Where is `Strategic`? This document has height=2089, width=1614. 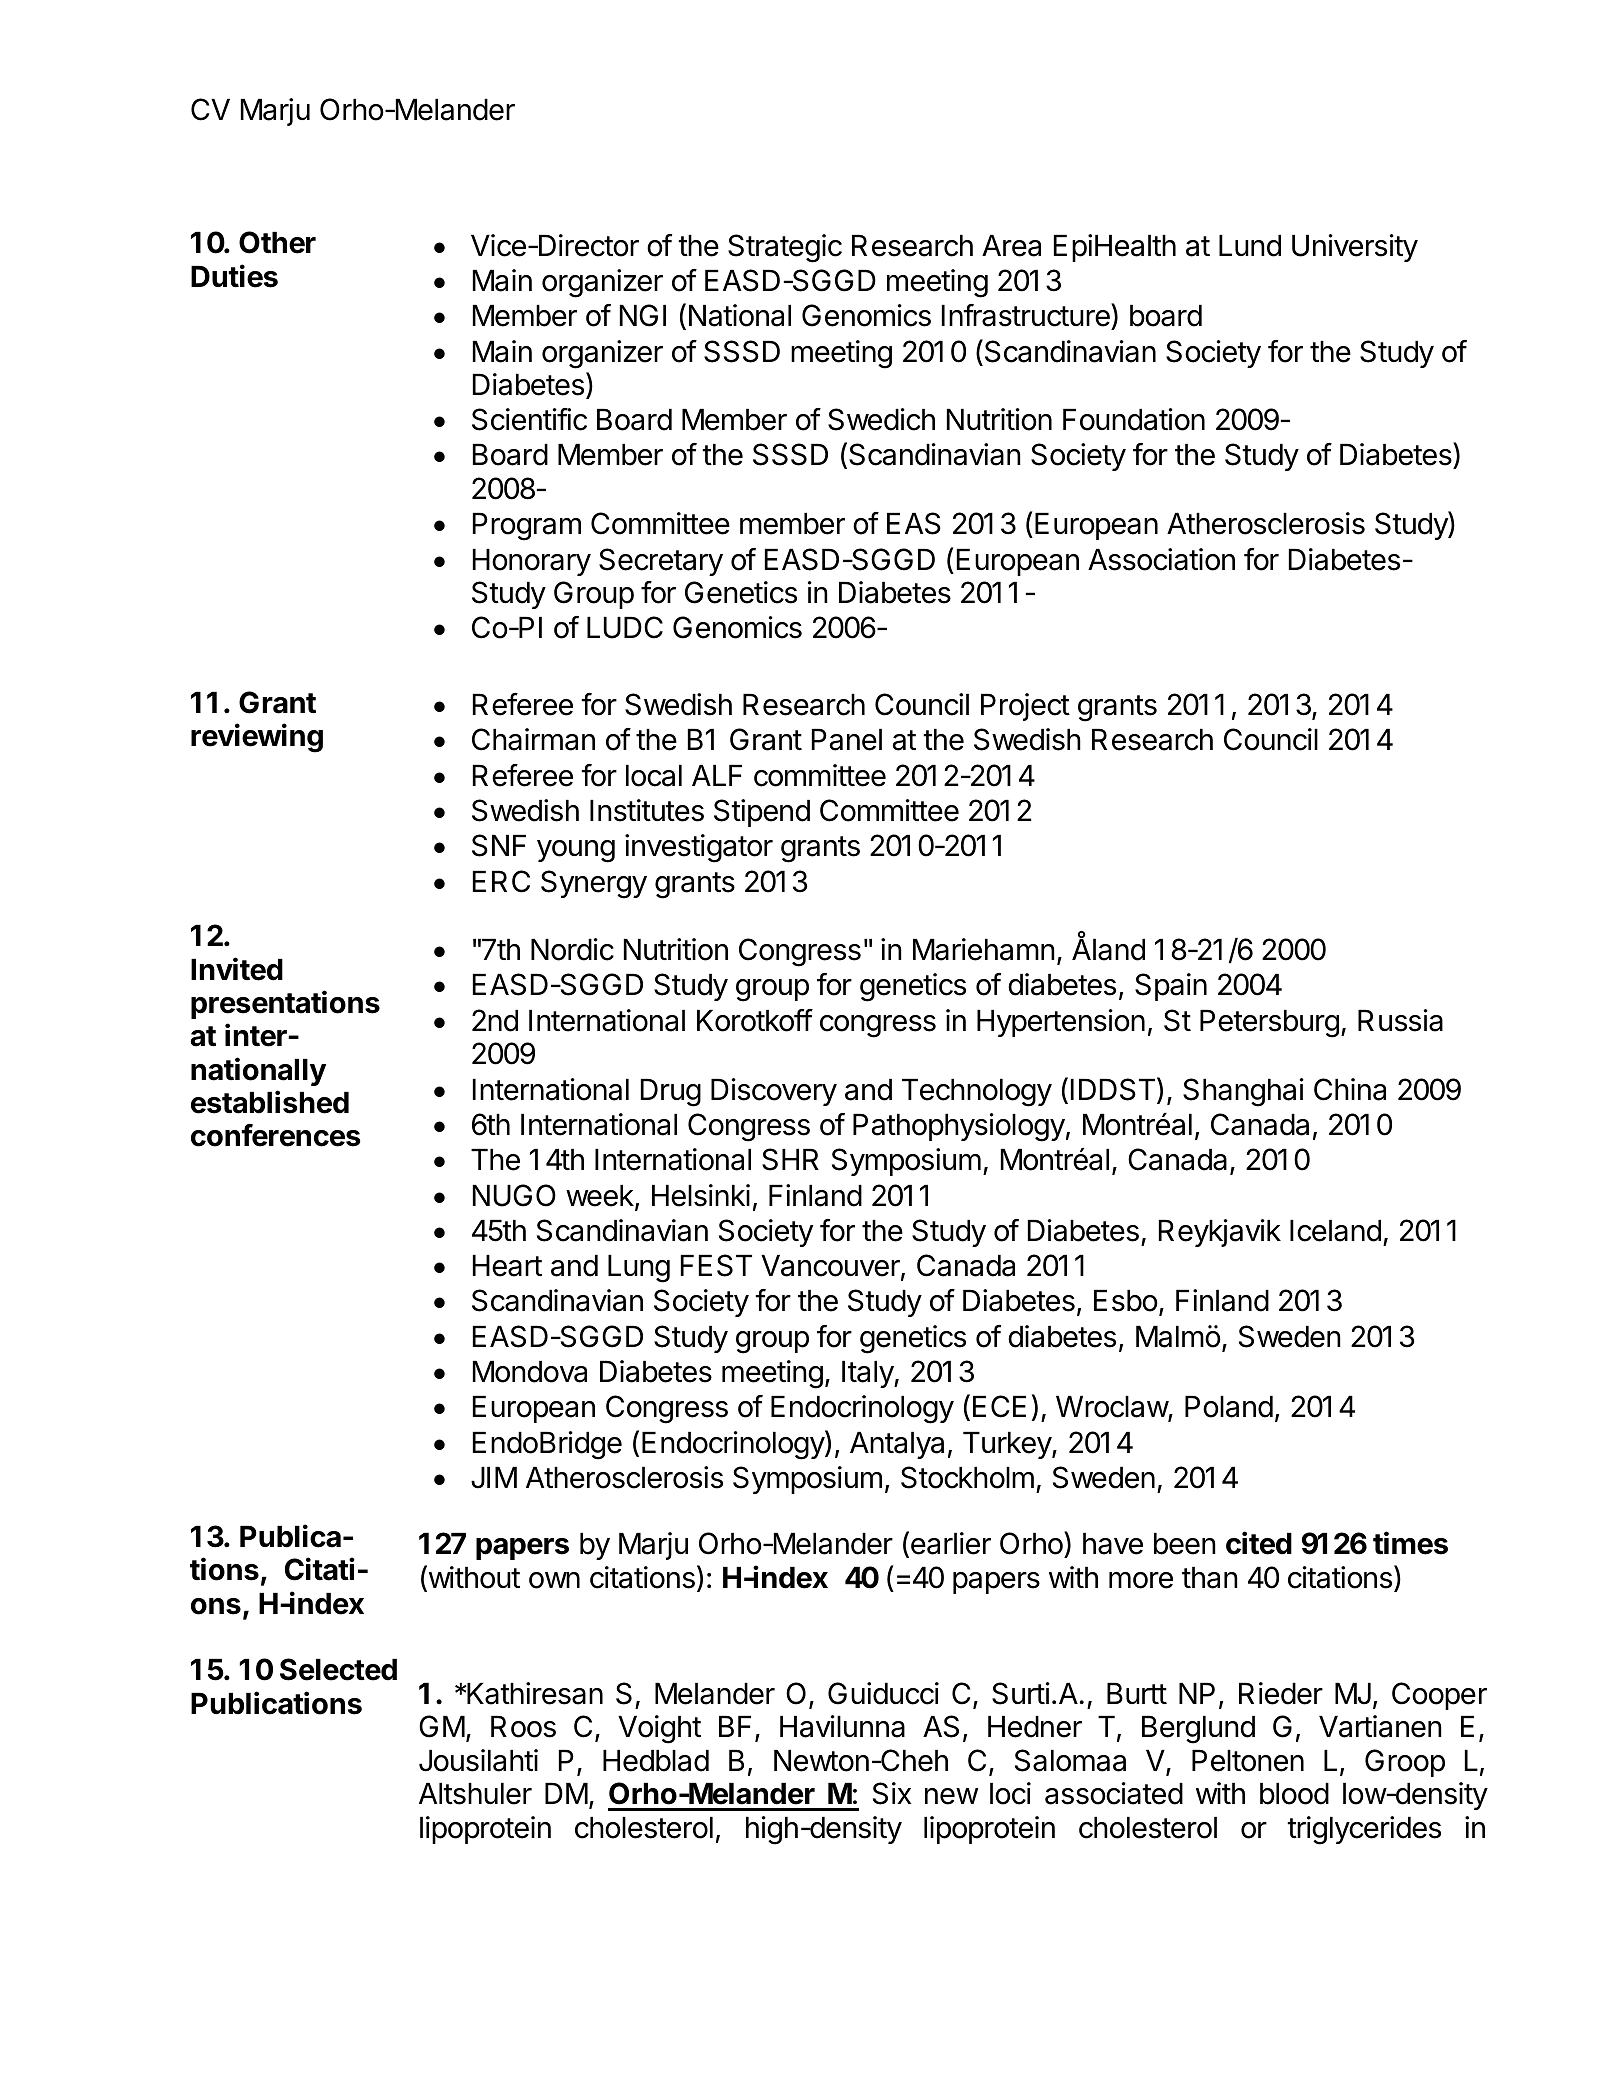
Strategic is located at coordinates (785, 248).
